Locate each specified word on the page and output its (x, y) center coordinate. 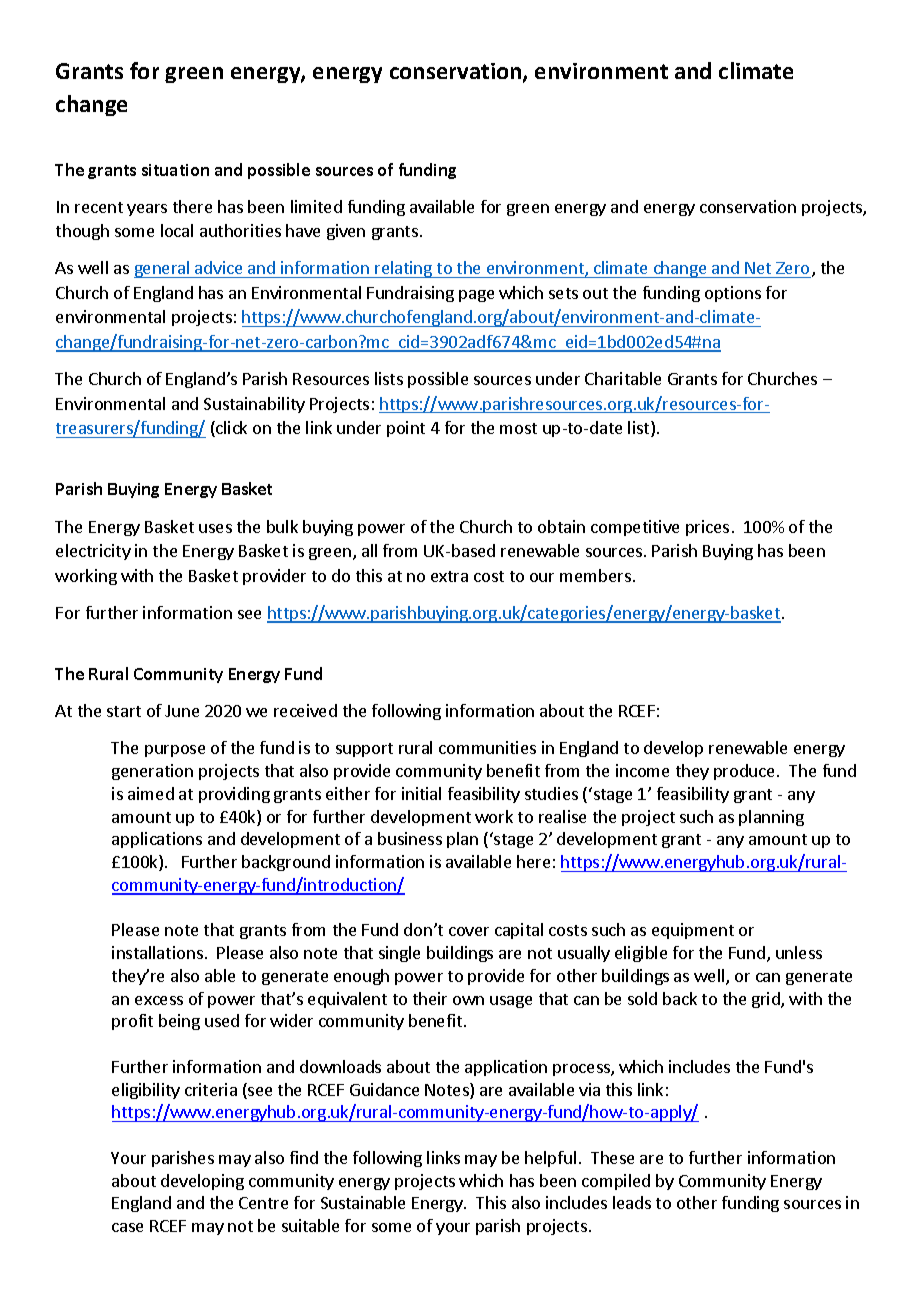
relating (403, 269)
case (127, 1227)
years (147, 210)
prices (707, 528)
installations (157, 952)
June (182, 711)
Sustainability (254, 405)
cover (469, 931)
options (733, 294)
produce (744, 772)
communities (487, 747)
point (406, 429)
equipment (693, 931)
